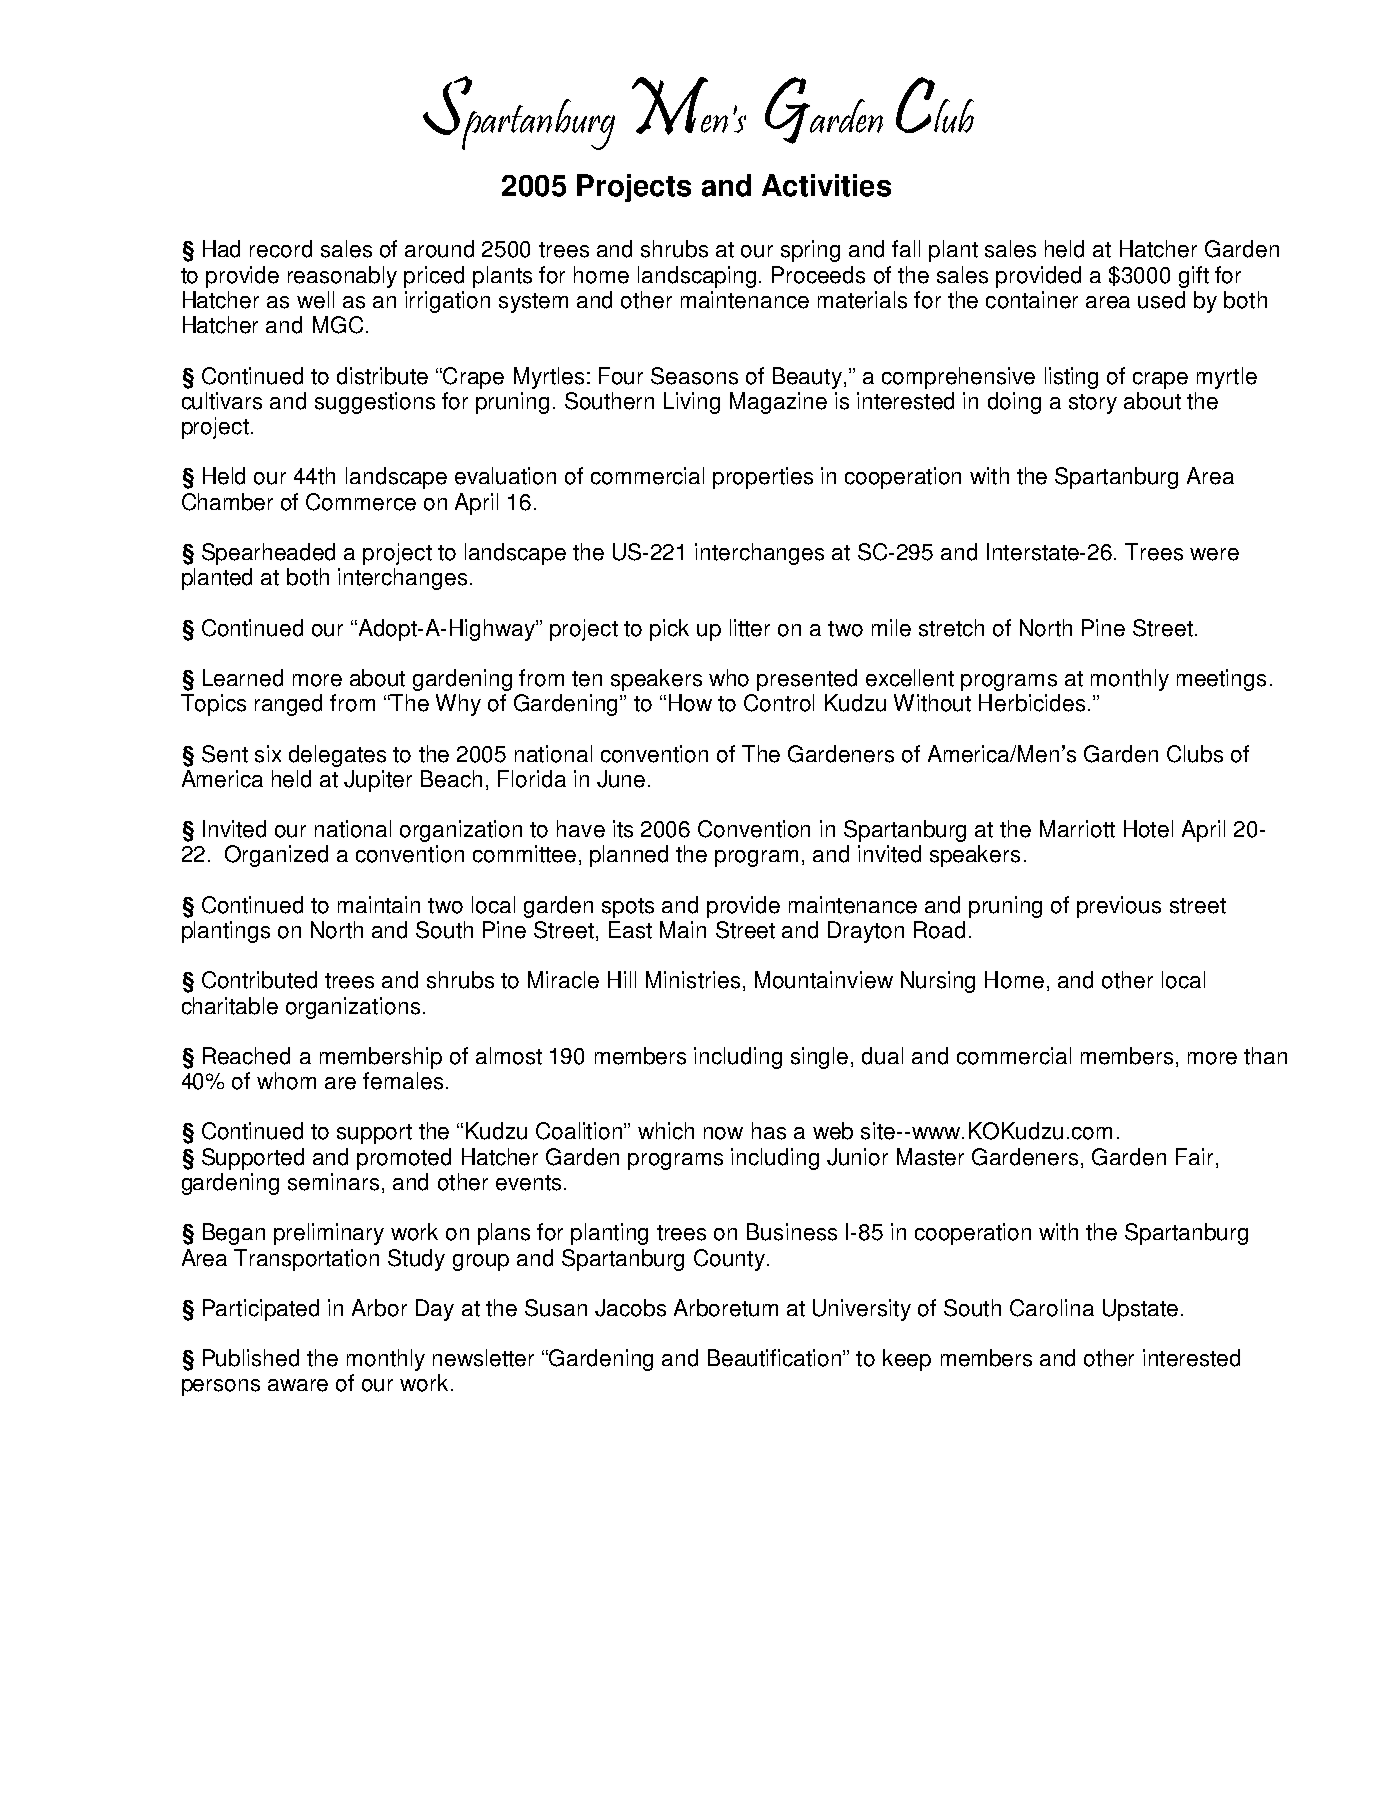 Image resolution: width=1395 pixels, height=1806 pixels. I want to click on gift, so click(1194, 277).
